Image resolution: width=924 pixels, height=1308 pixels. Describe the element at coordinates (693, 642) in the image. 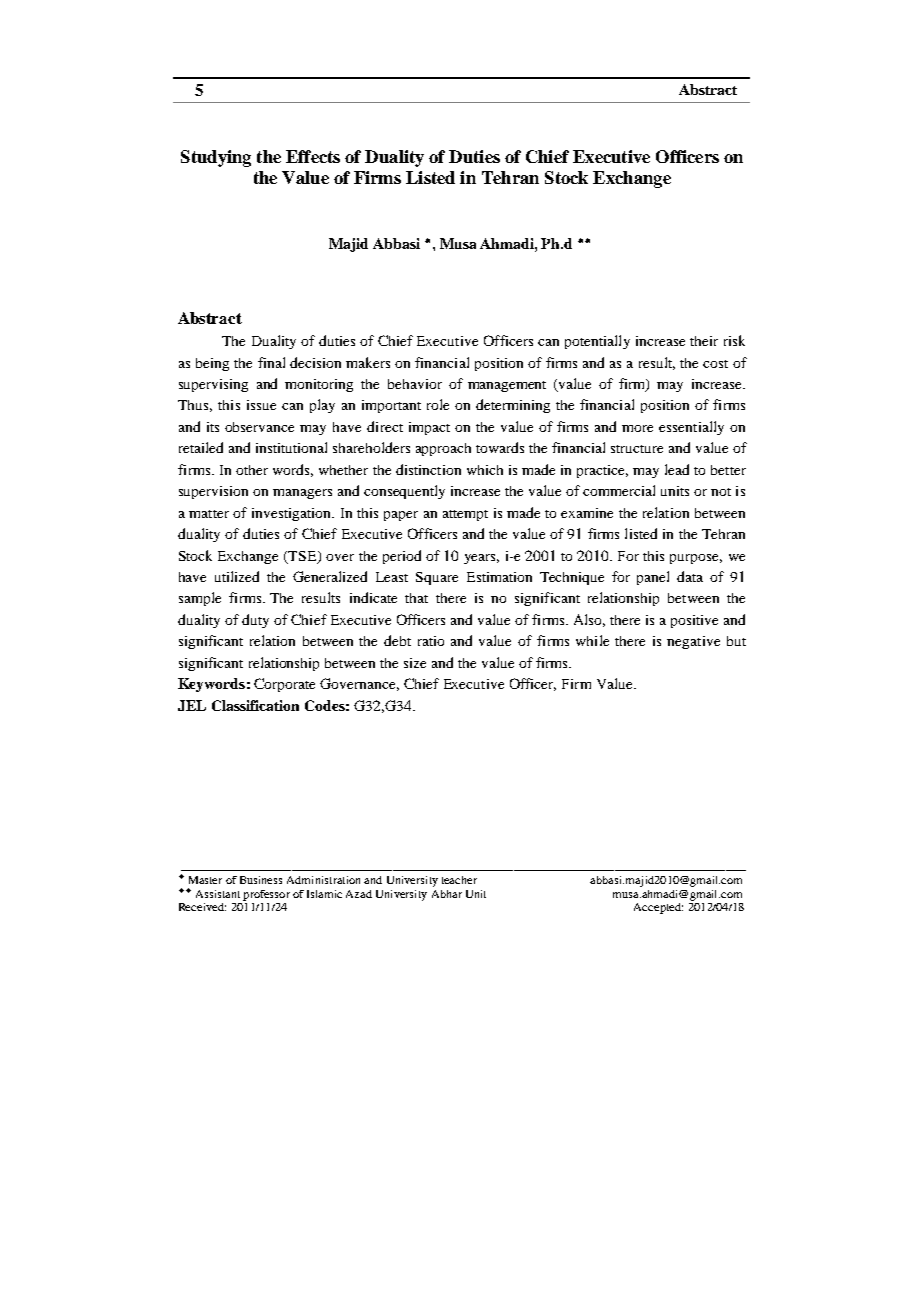

I see `negative` at that location.
